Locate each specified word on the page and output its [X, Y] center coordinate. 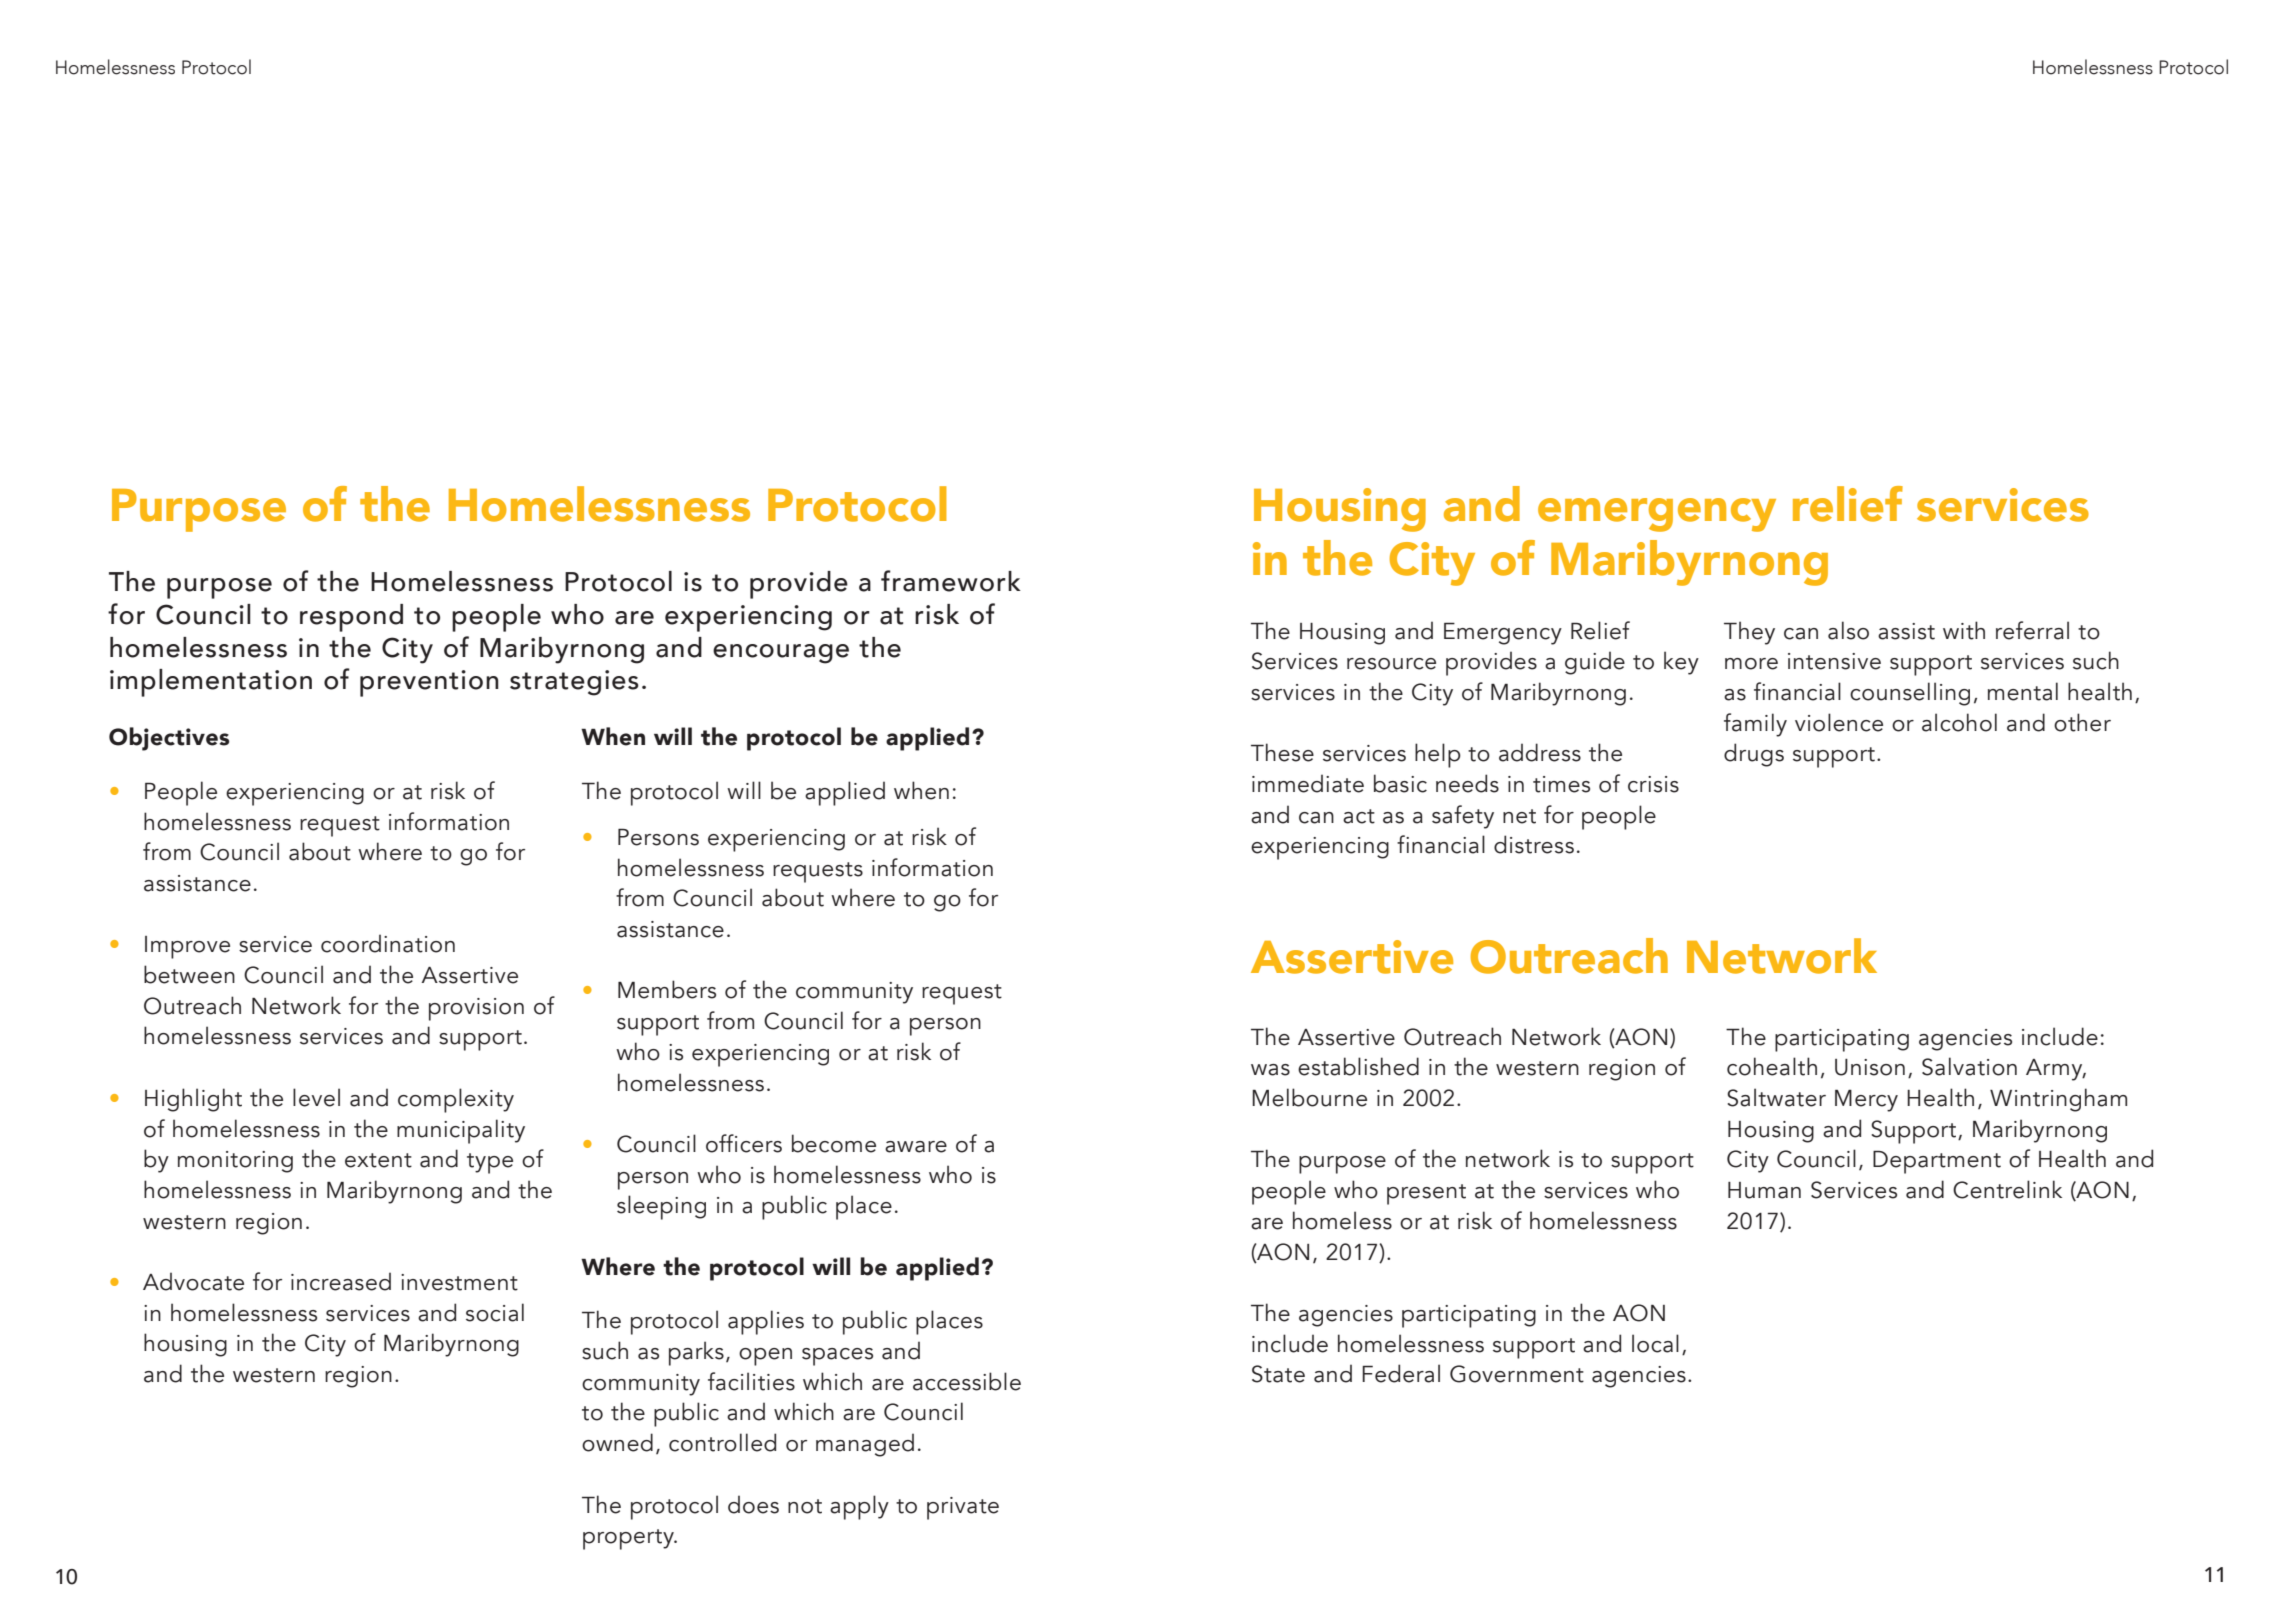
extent [378, 1160]
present [1426, 1194]
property [629, 1539]
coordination [388, 943]
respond [351, 618]
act [1359, 816]
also [1848, 630]
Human [1764, 1190]
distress [1534, 844]
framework [951, 581]
